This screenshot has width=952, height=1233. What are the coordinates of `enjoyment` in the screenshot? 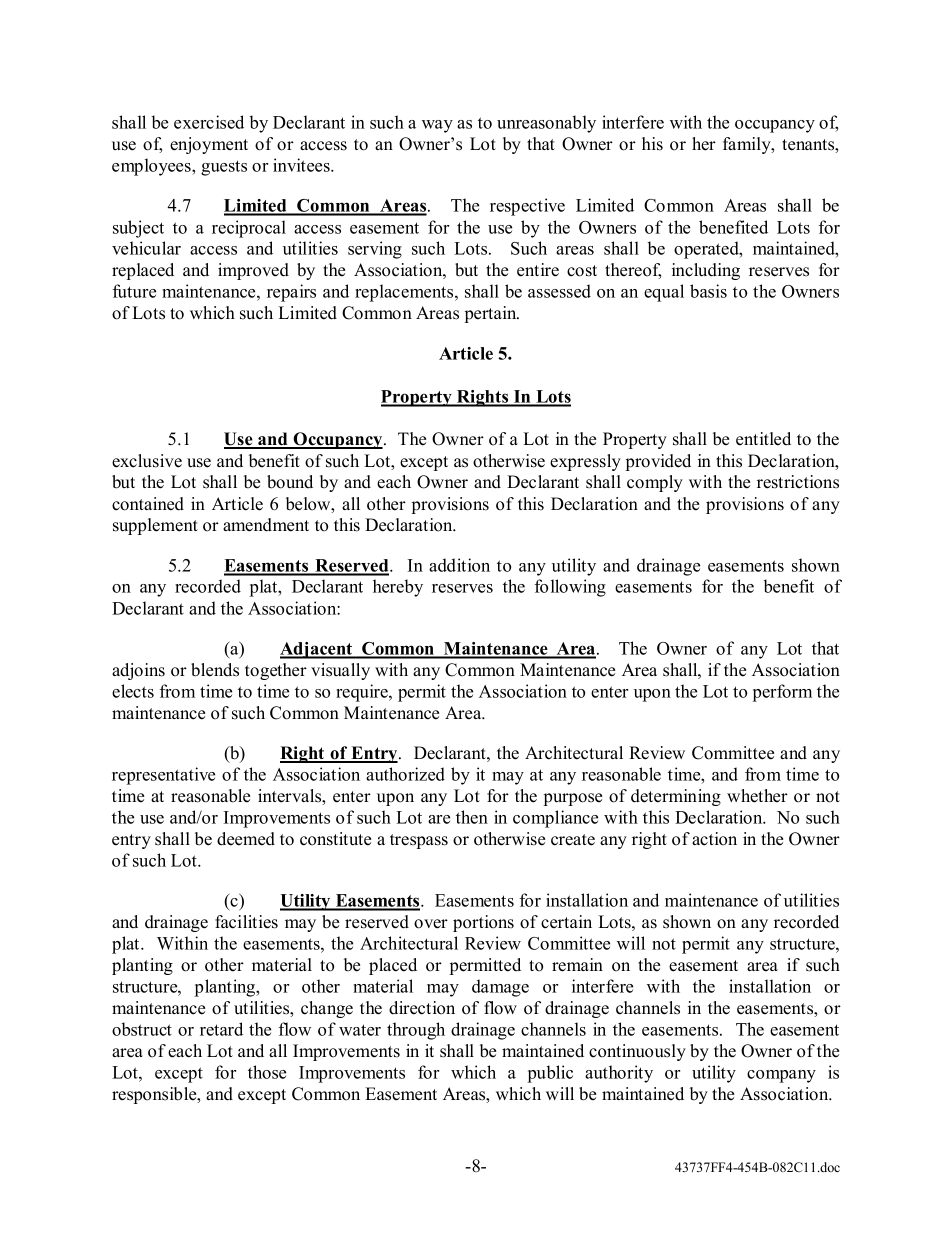 It's located at (209, 145).
